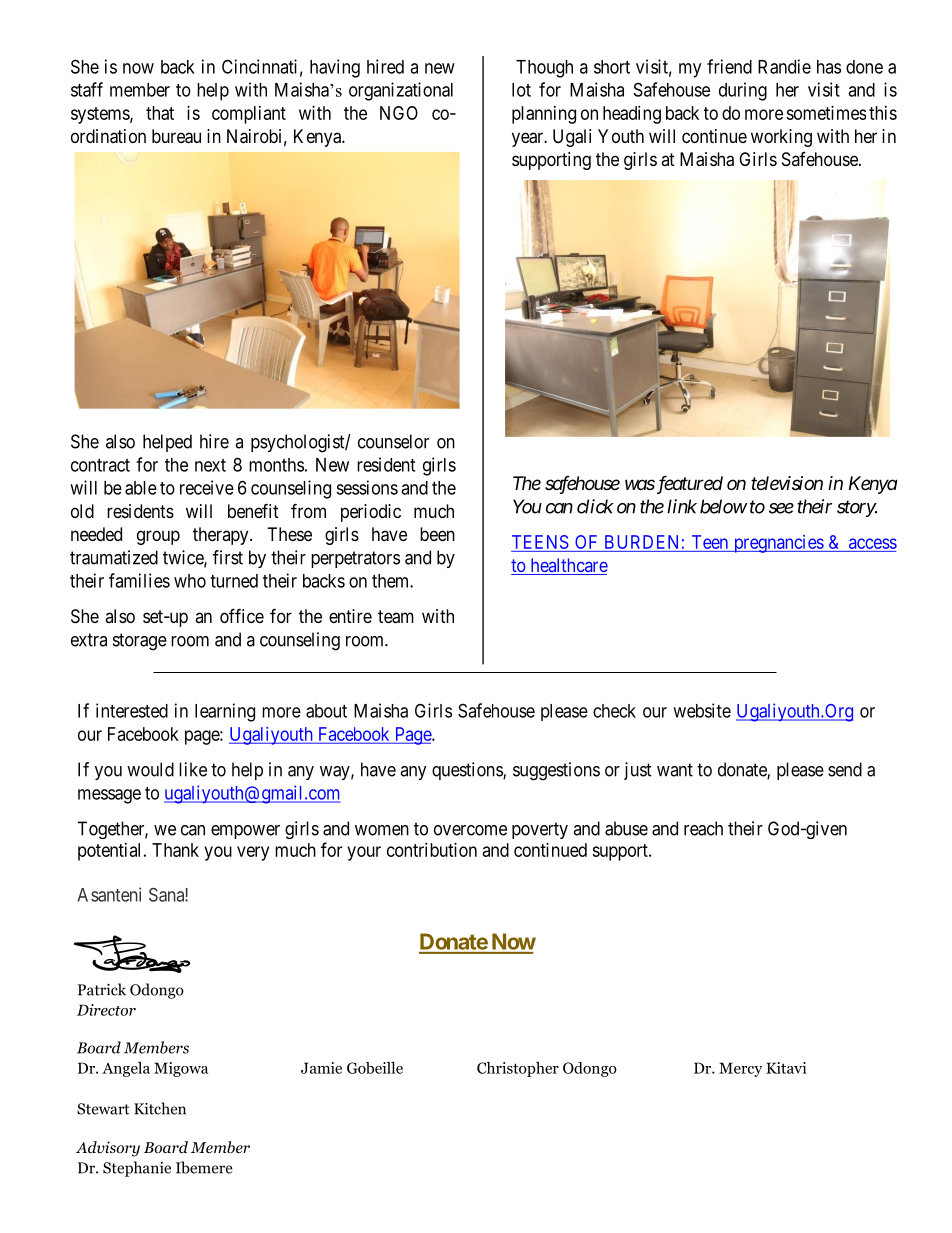  I want to click on lot, so click(521, 90).
